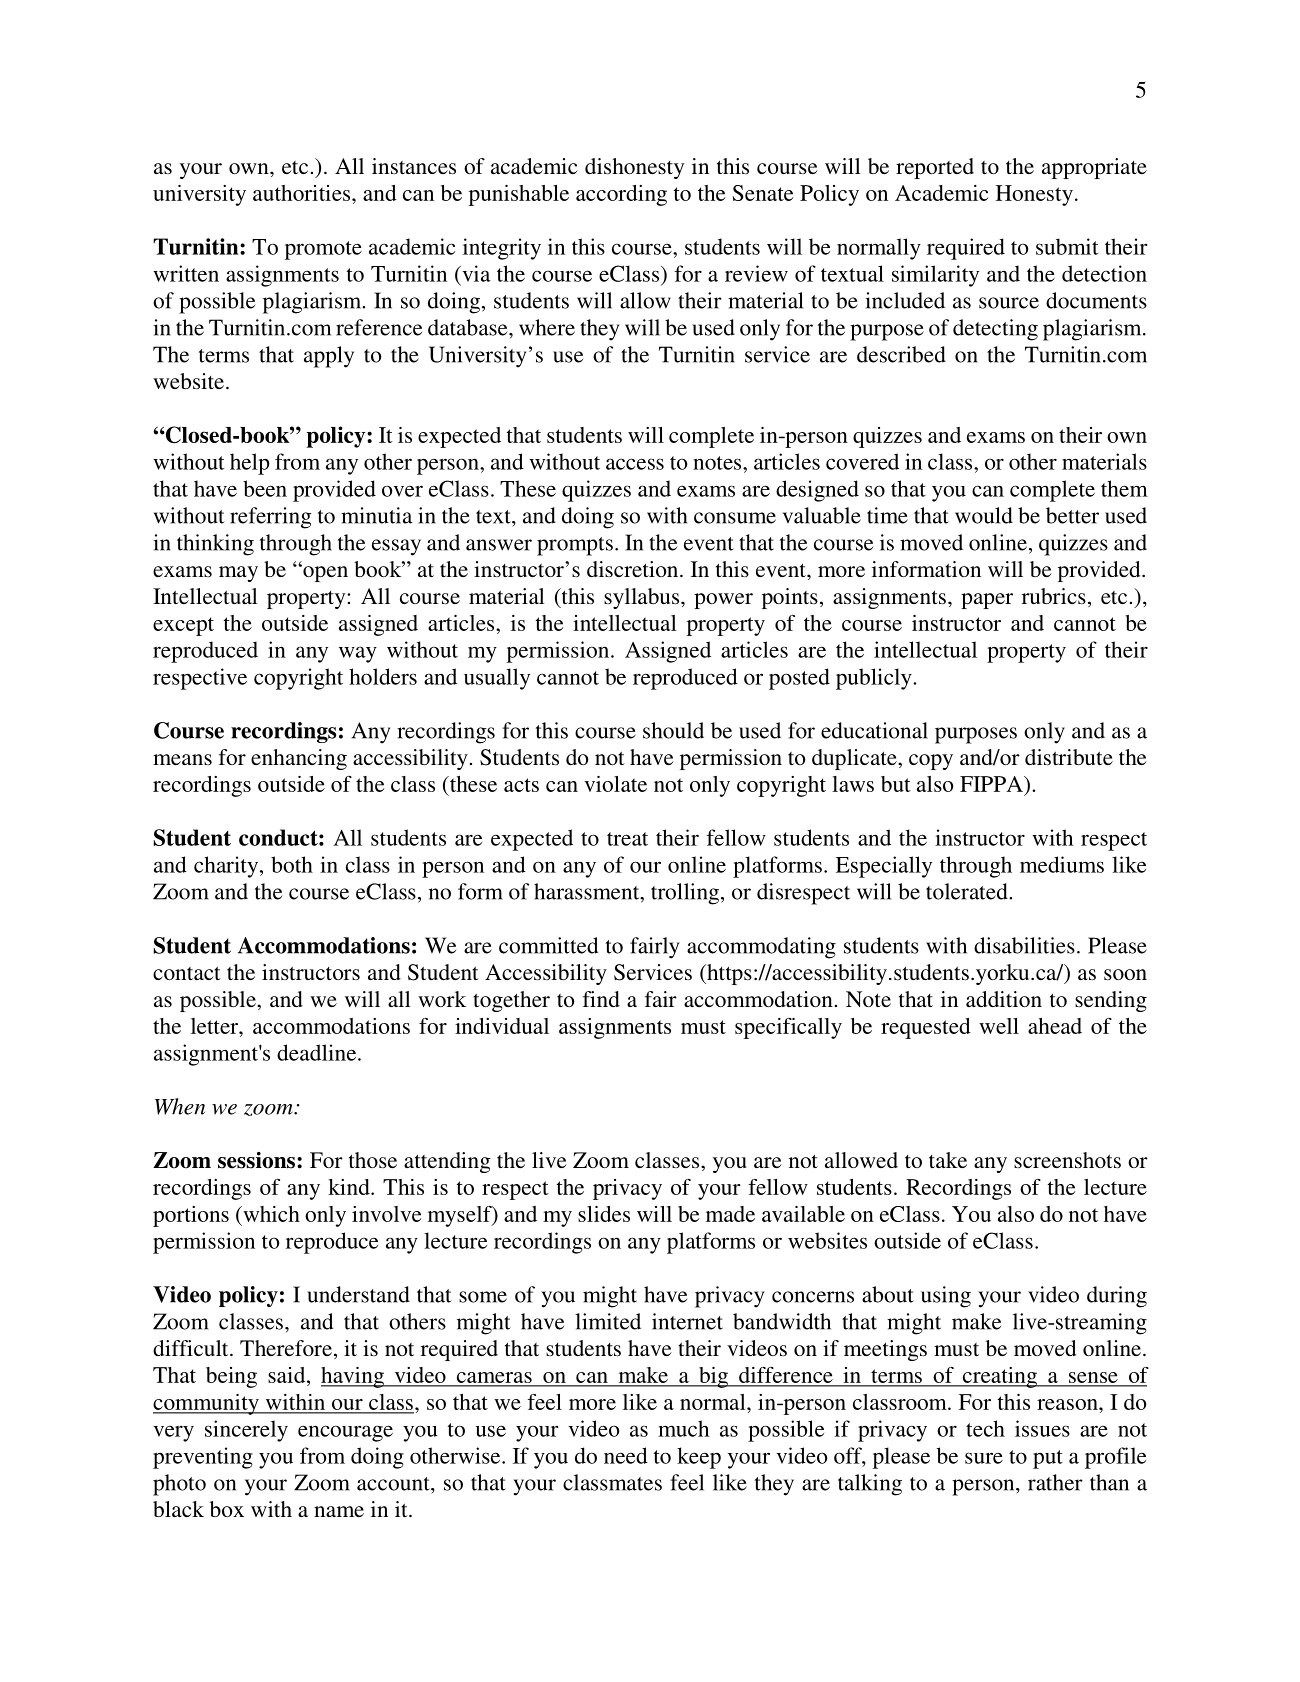 The image size is (1300, 1682). I want to click on sure, so click(984, 1458).
